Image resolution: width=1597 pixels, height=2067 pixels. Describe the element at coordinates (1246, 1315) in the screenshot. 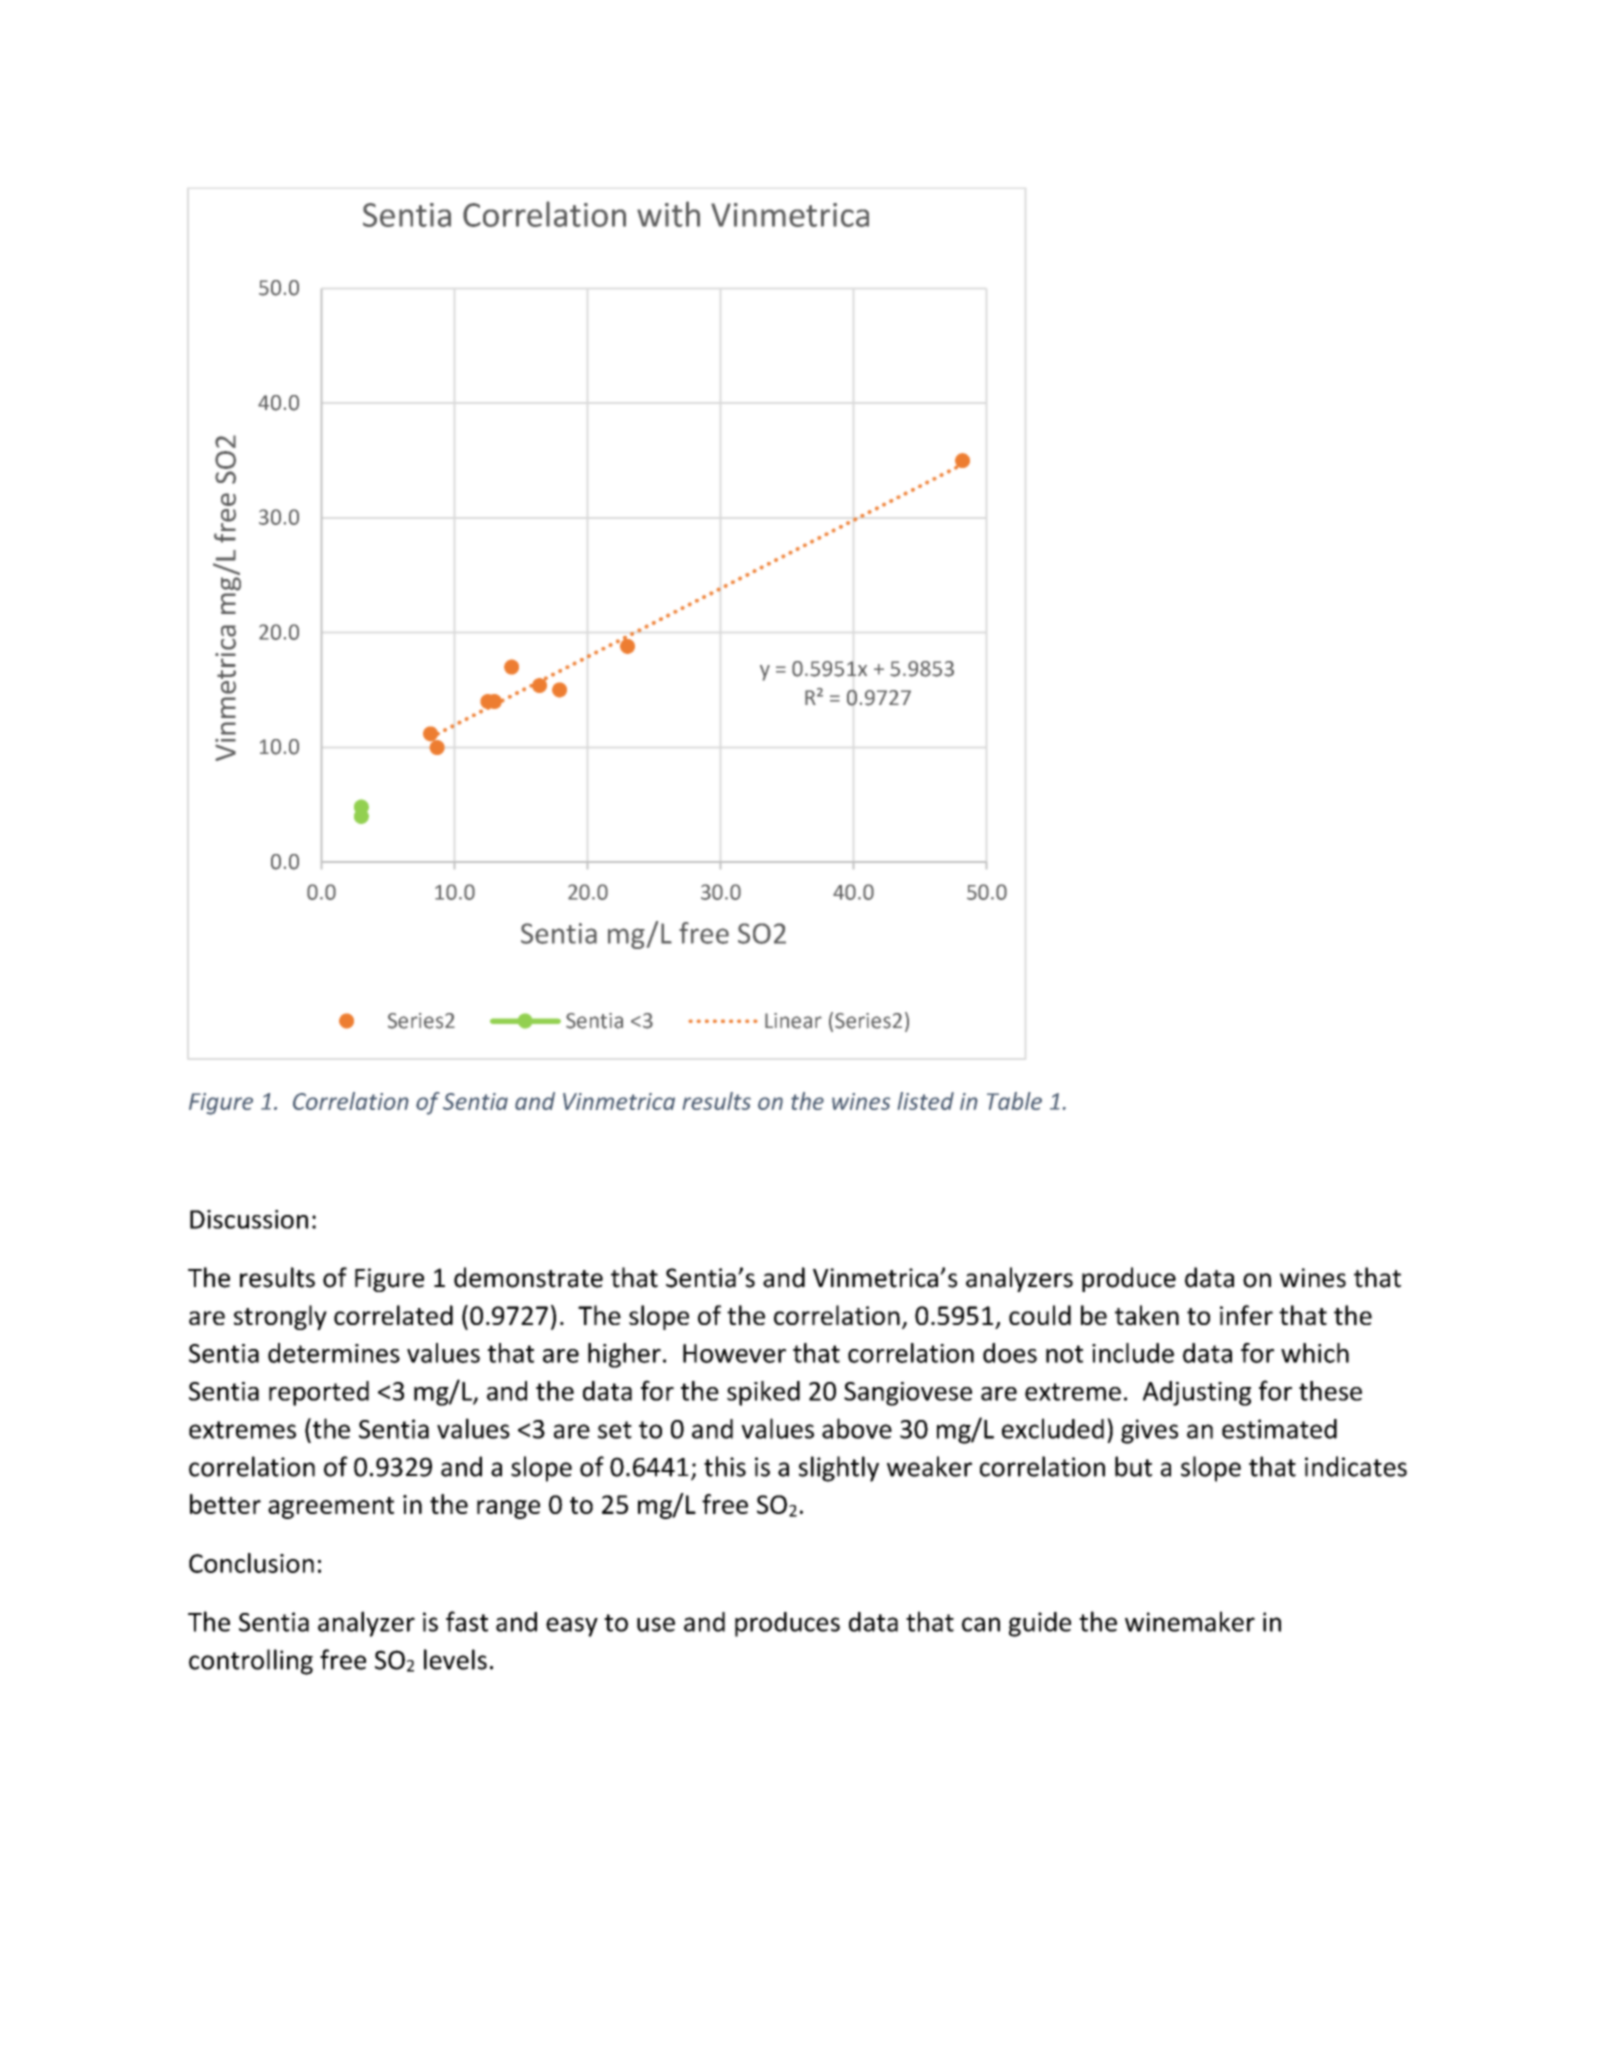

I see `infer` at that location.
